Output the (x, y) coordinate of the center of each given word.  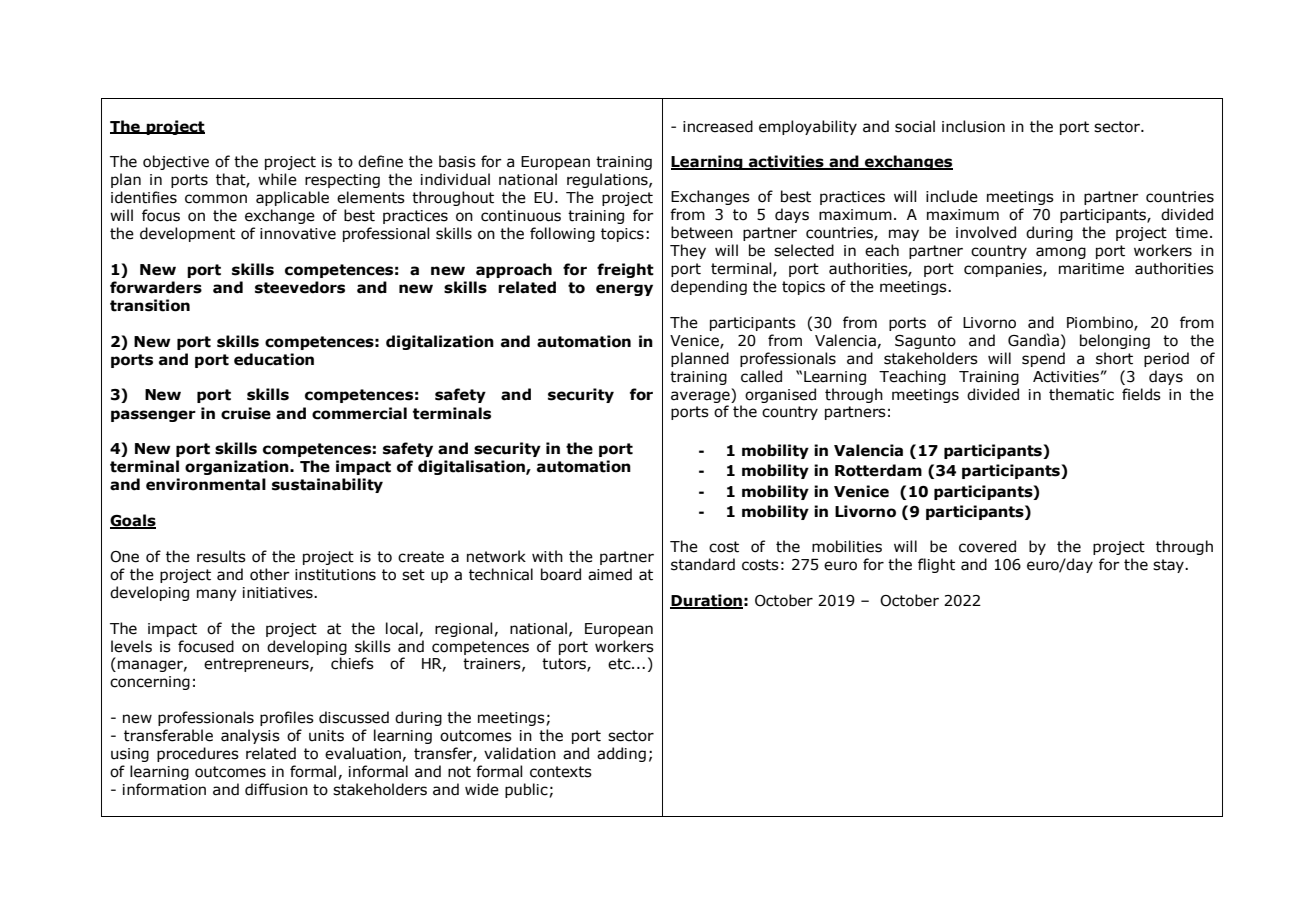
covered (987, 546)
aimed (610, 574)
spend (1043, 359)
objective (176, 162)
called (761, 376)
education (274, 359)
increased (718, 126)
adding (621, 754)
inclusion (973, 126)
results (221, 556)
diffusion (276, 789)
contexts (561, 772)
